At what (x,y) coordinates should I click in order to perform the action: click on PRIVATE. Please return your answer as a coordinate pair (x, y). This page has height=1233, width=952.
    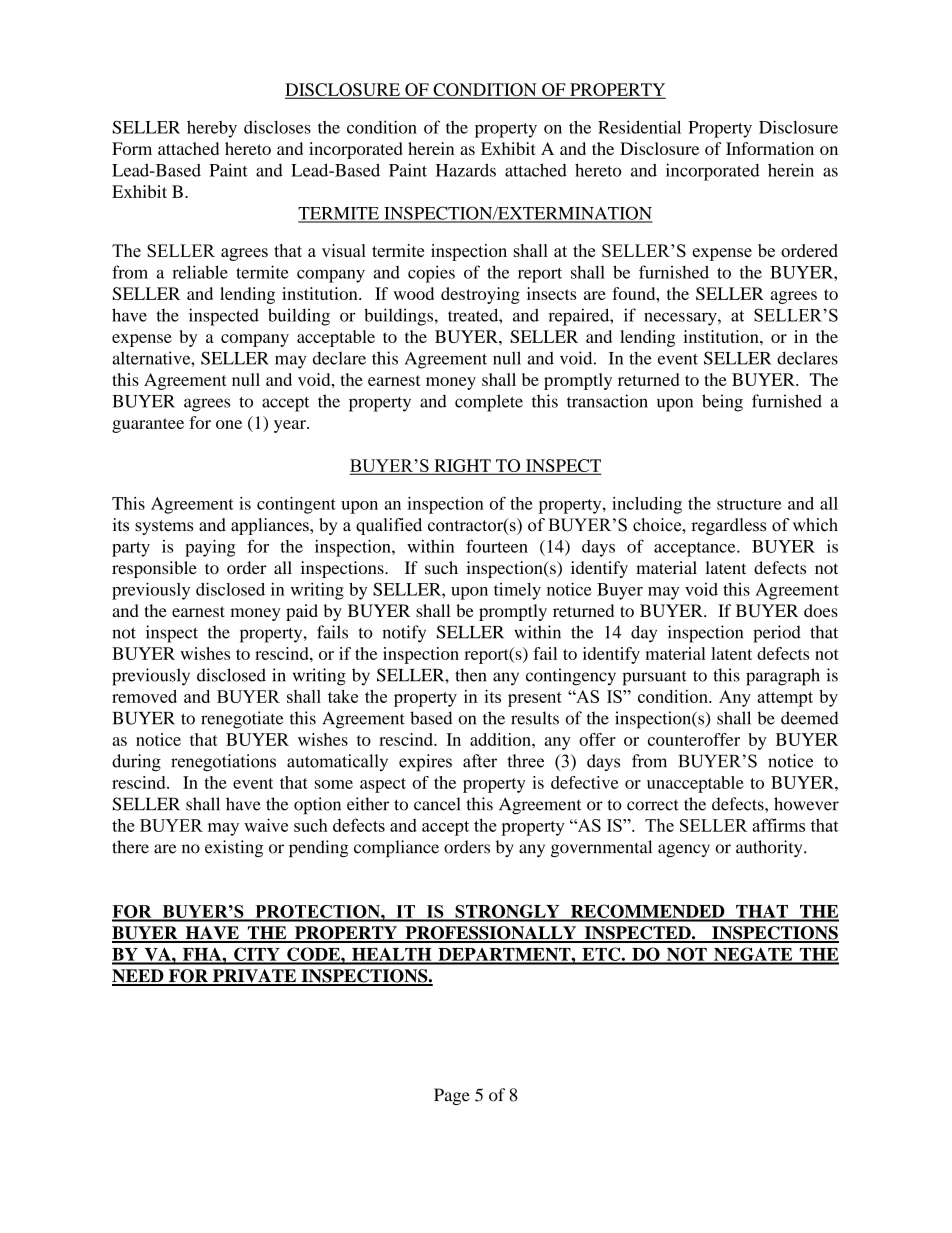
    Looking at the image, I should click on (254, 977).
